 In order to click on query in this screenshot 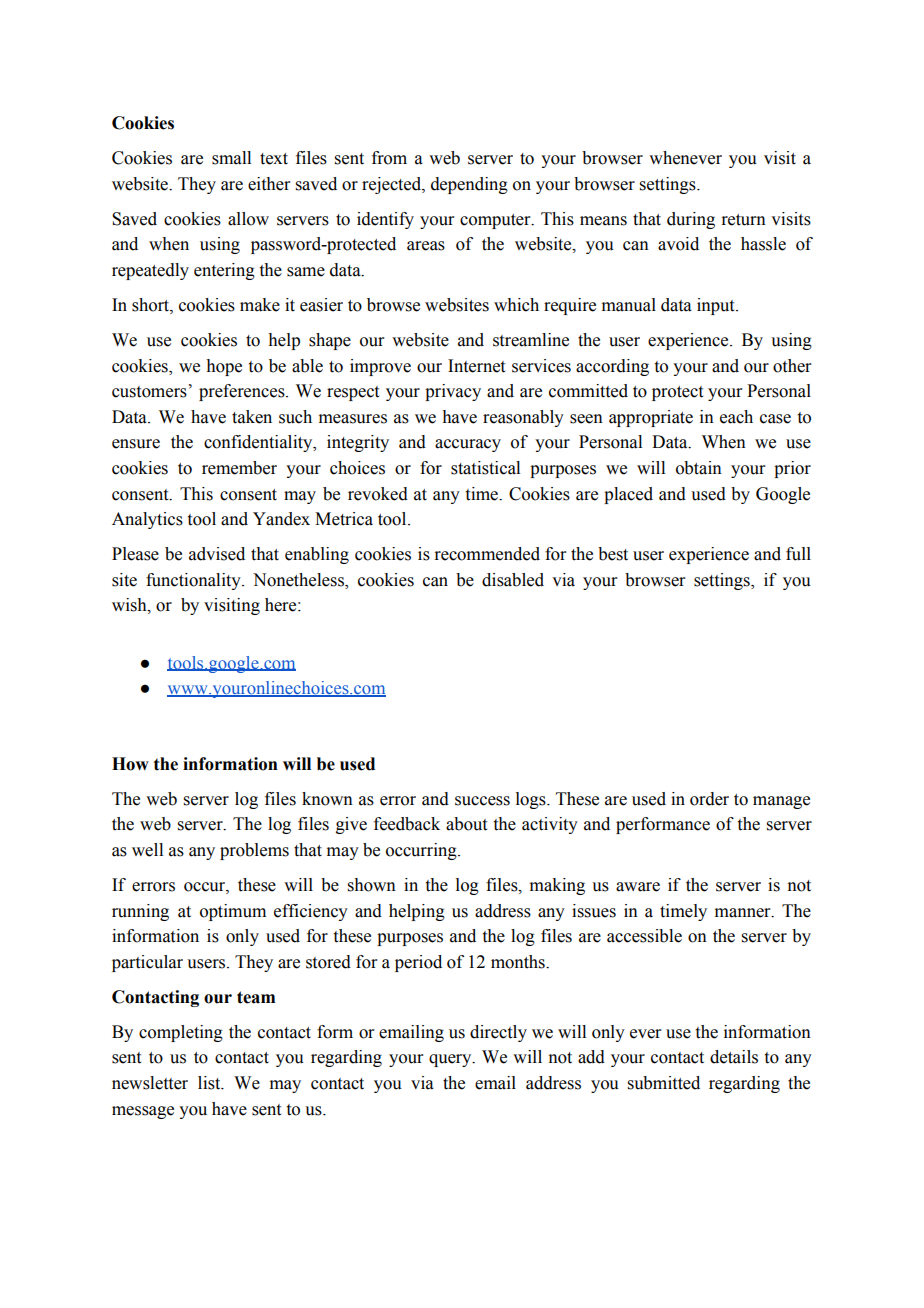, I will do `click(451, 1060)`.
